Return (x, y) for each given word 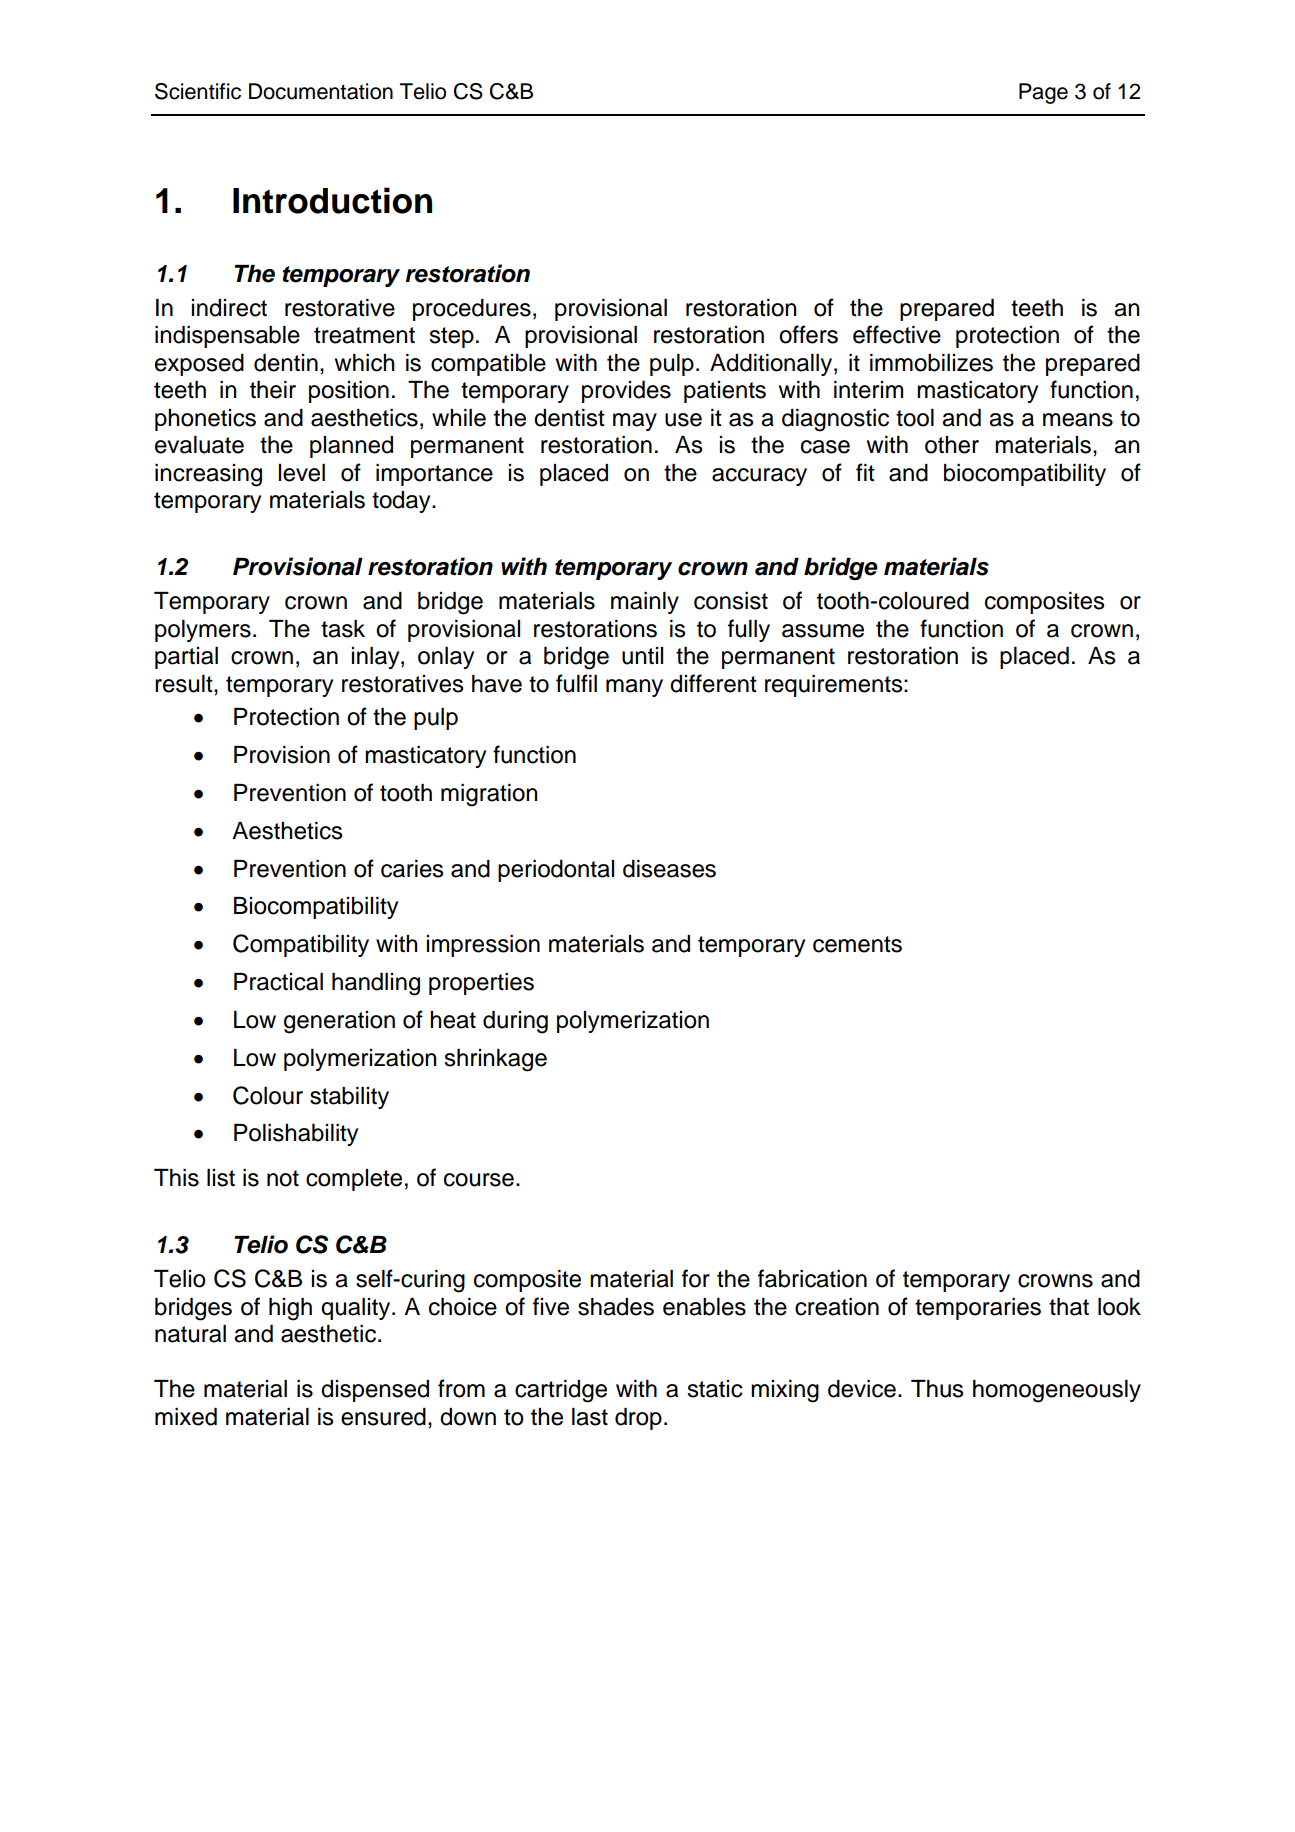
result (185, 684)
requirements (835, 686)
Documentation (321, 91)
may (635, 422)
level (302, 473)
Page (1043, 93)
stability (349, 1098)
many (634, 688)
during (515, 1022)
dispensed (375, 1391)
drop (638, 1419)
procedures (472, 310)
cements (857, 944)
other (952, 445)
